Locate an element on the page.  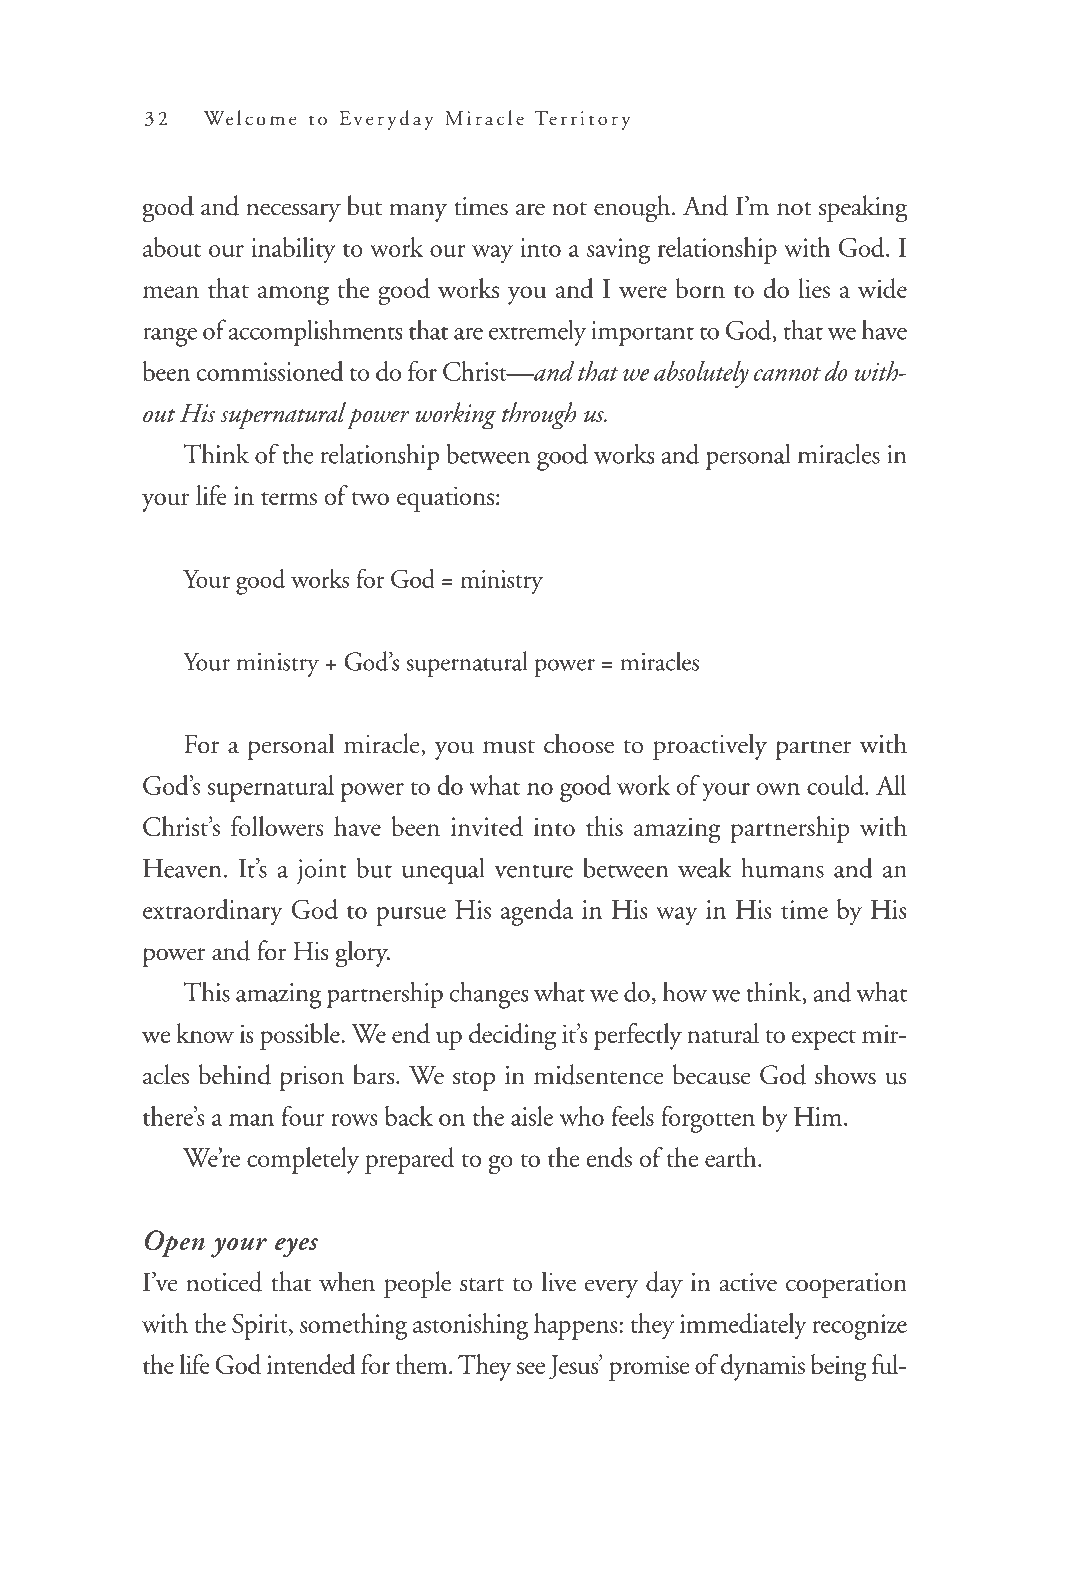
inability is located at coordinates (293, 250).
